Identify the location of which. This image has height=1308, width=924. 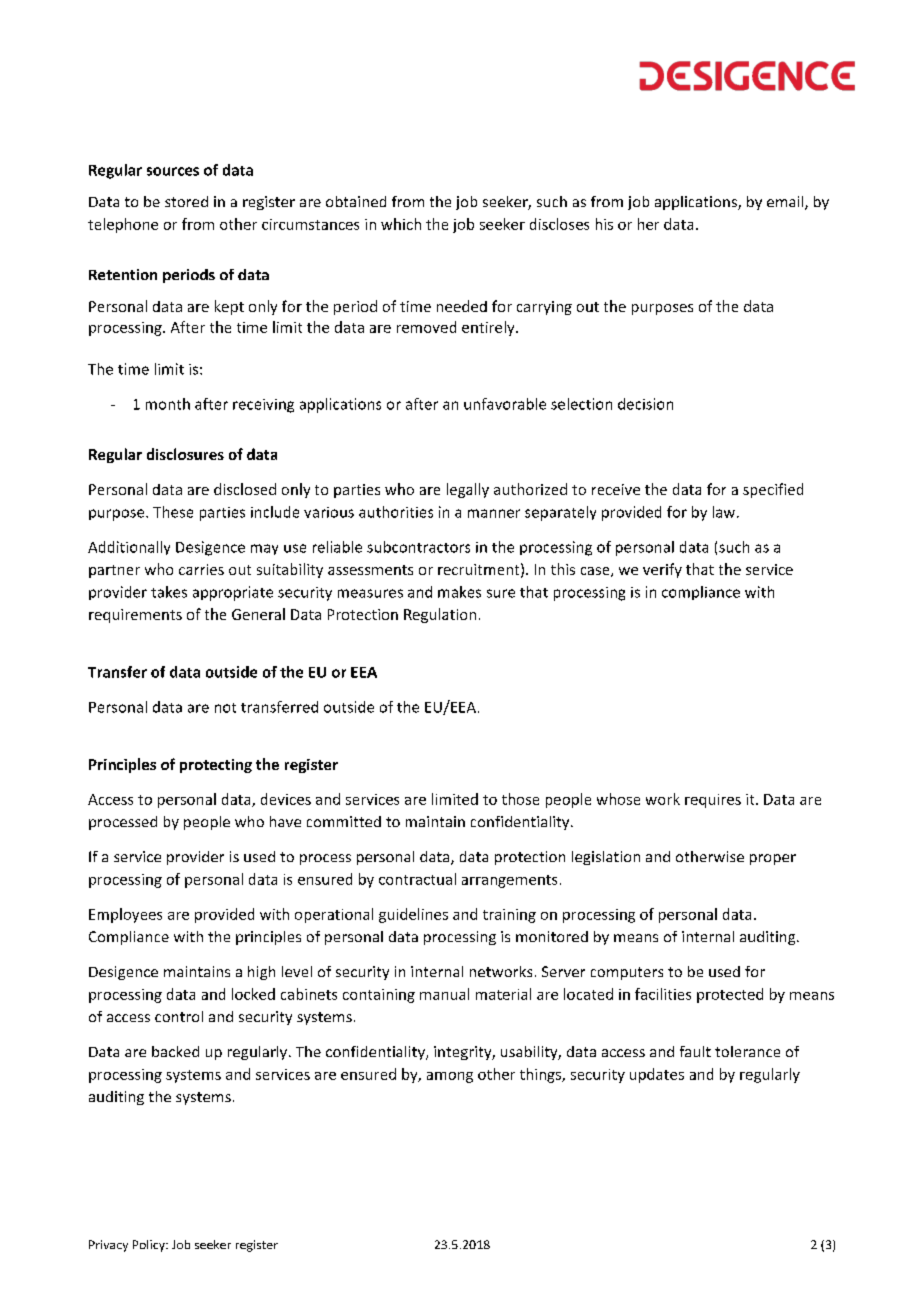
(401, 224).
